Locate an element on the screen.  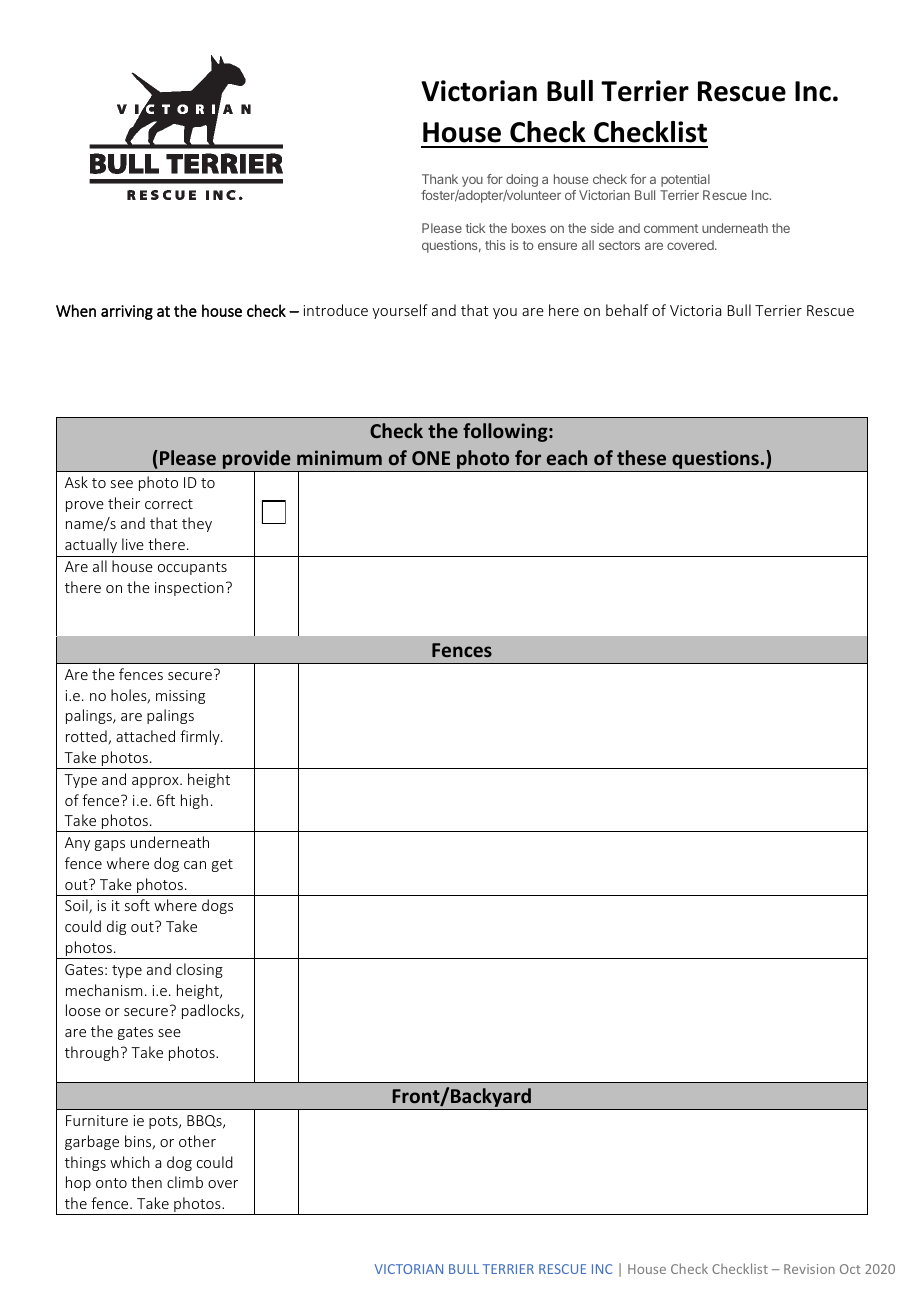
attached is located at coordinates (145, 736).
